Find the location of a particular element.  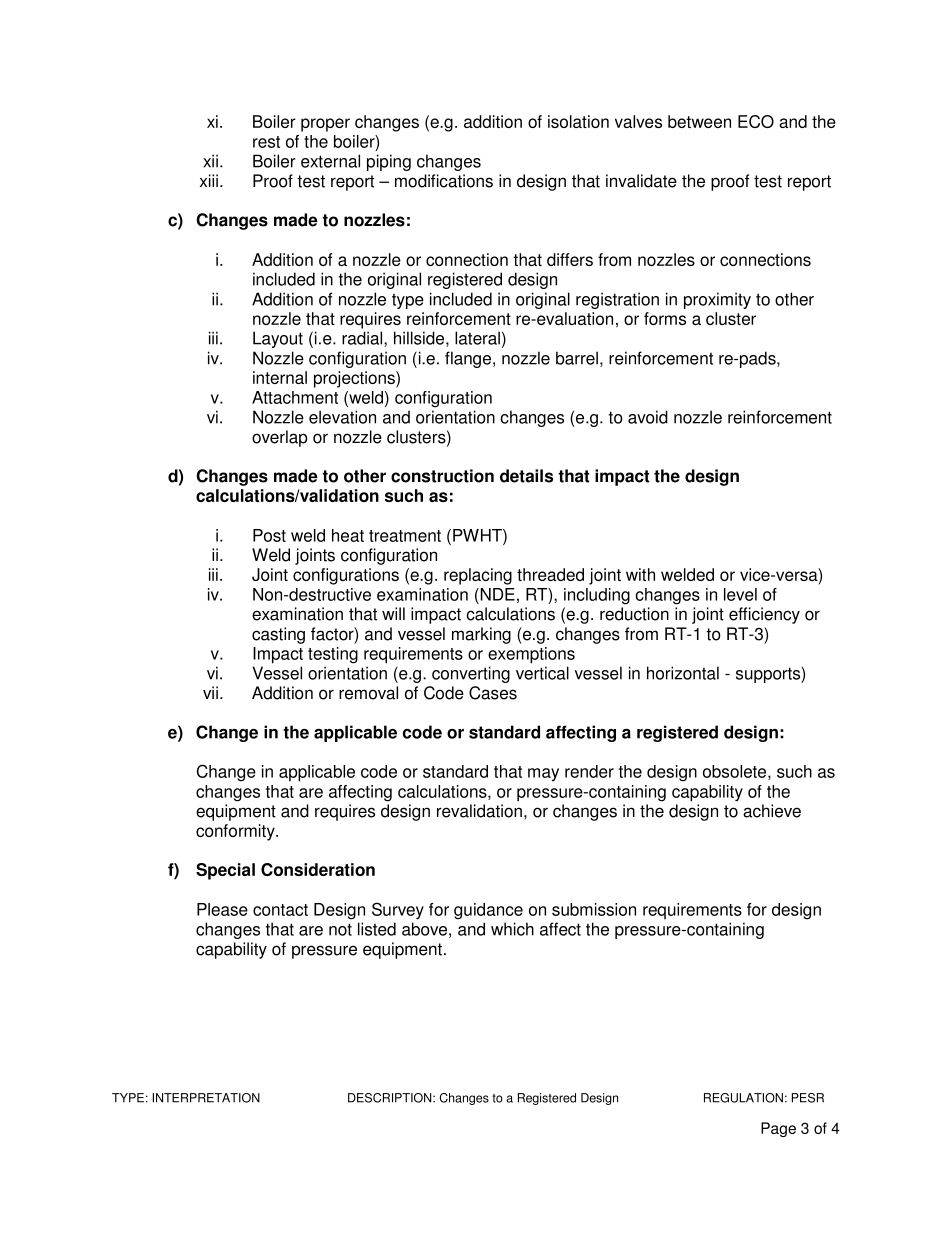

contact is located at coordinates (280, 910).
